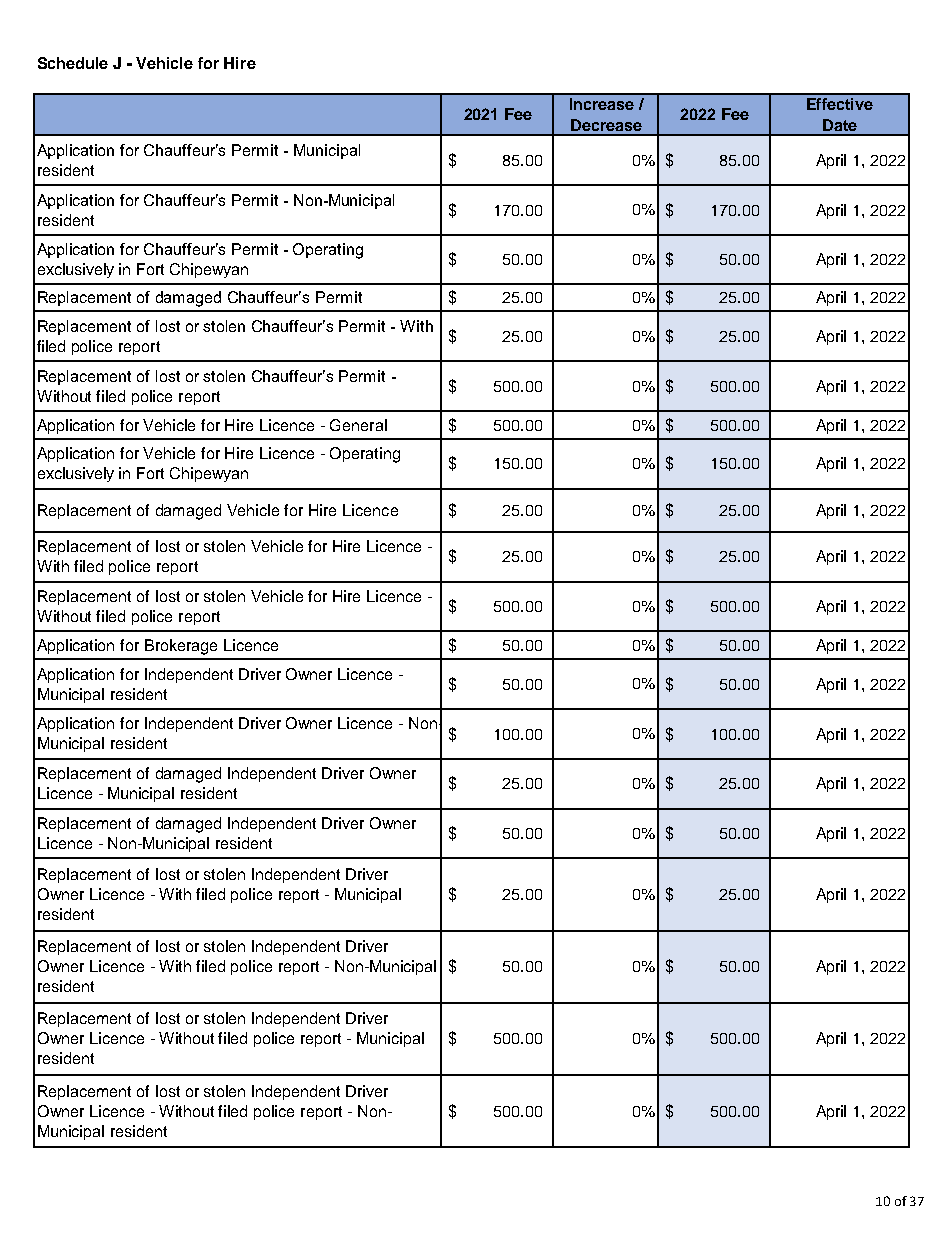 This document has width=952, height=1233. Describe the element at coordinates (73, 63) in the document. I see `Schedule` at that location.
